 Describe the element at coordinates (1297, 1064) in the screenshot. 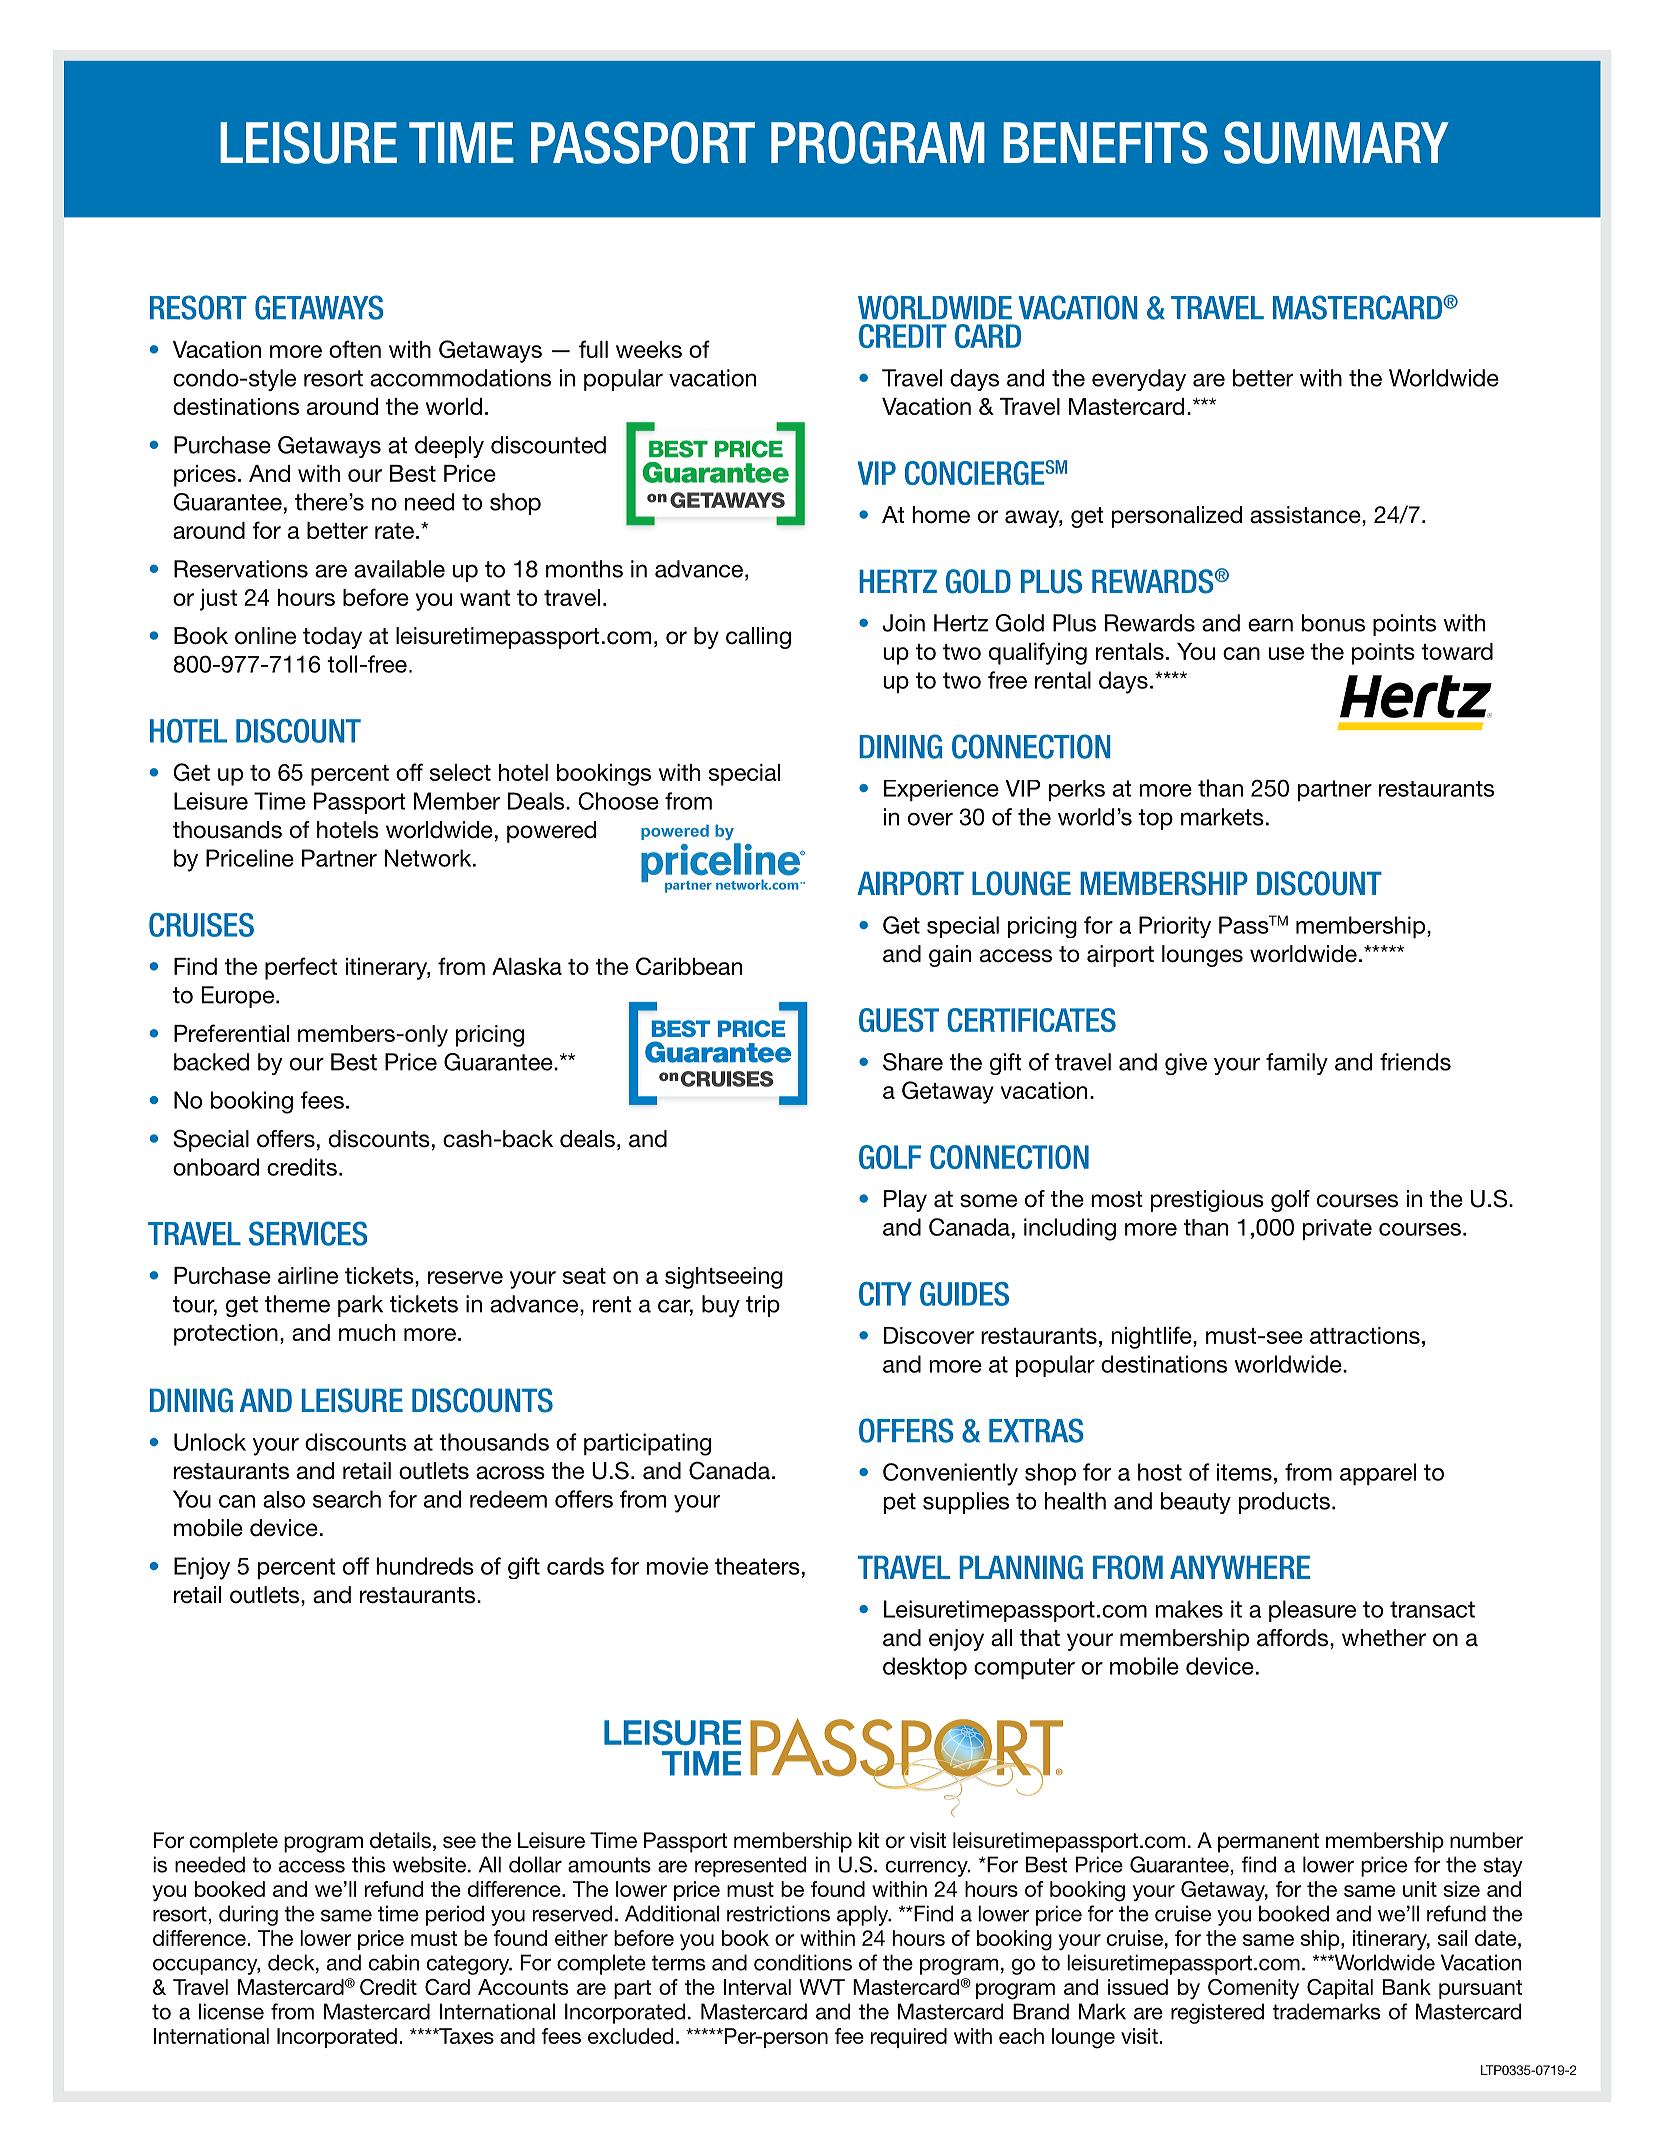

I see `family` at that location.
